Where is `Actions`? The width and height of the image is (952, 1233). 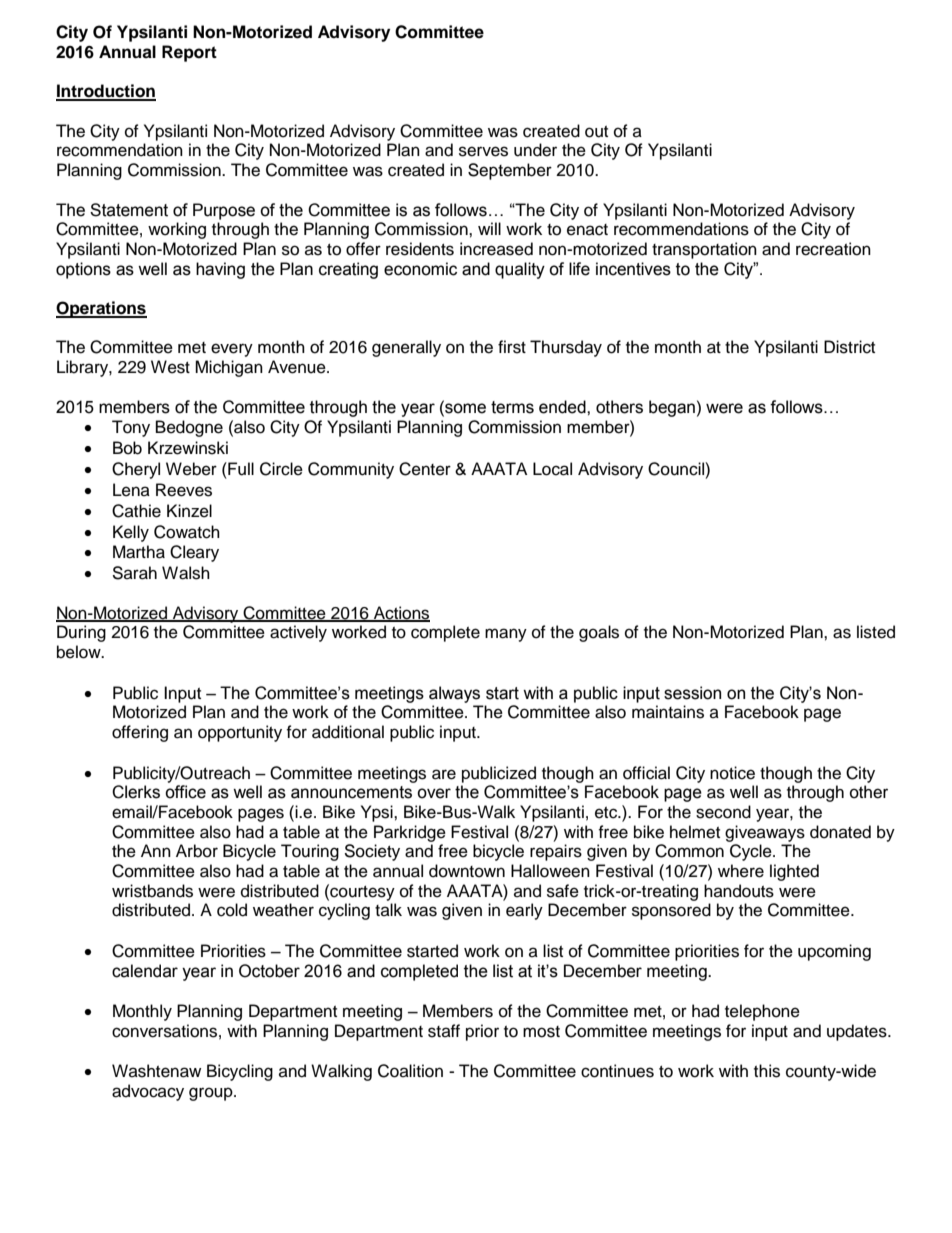 Actions is located at coordinates (401, 613).
